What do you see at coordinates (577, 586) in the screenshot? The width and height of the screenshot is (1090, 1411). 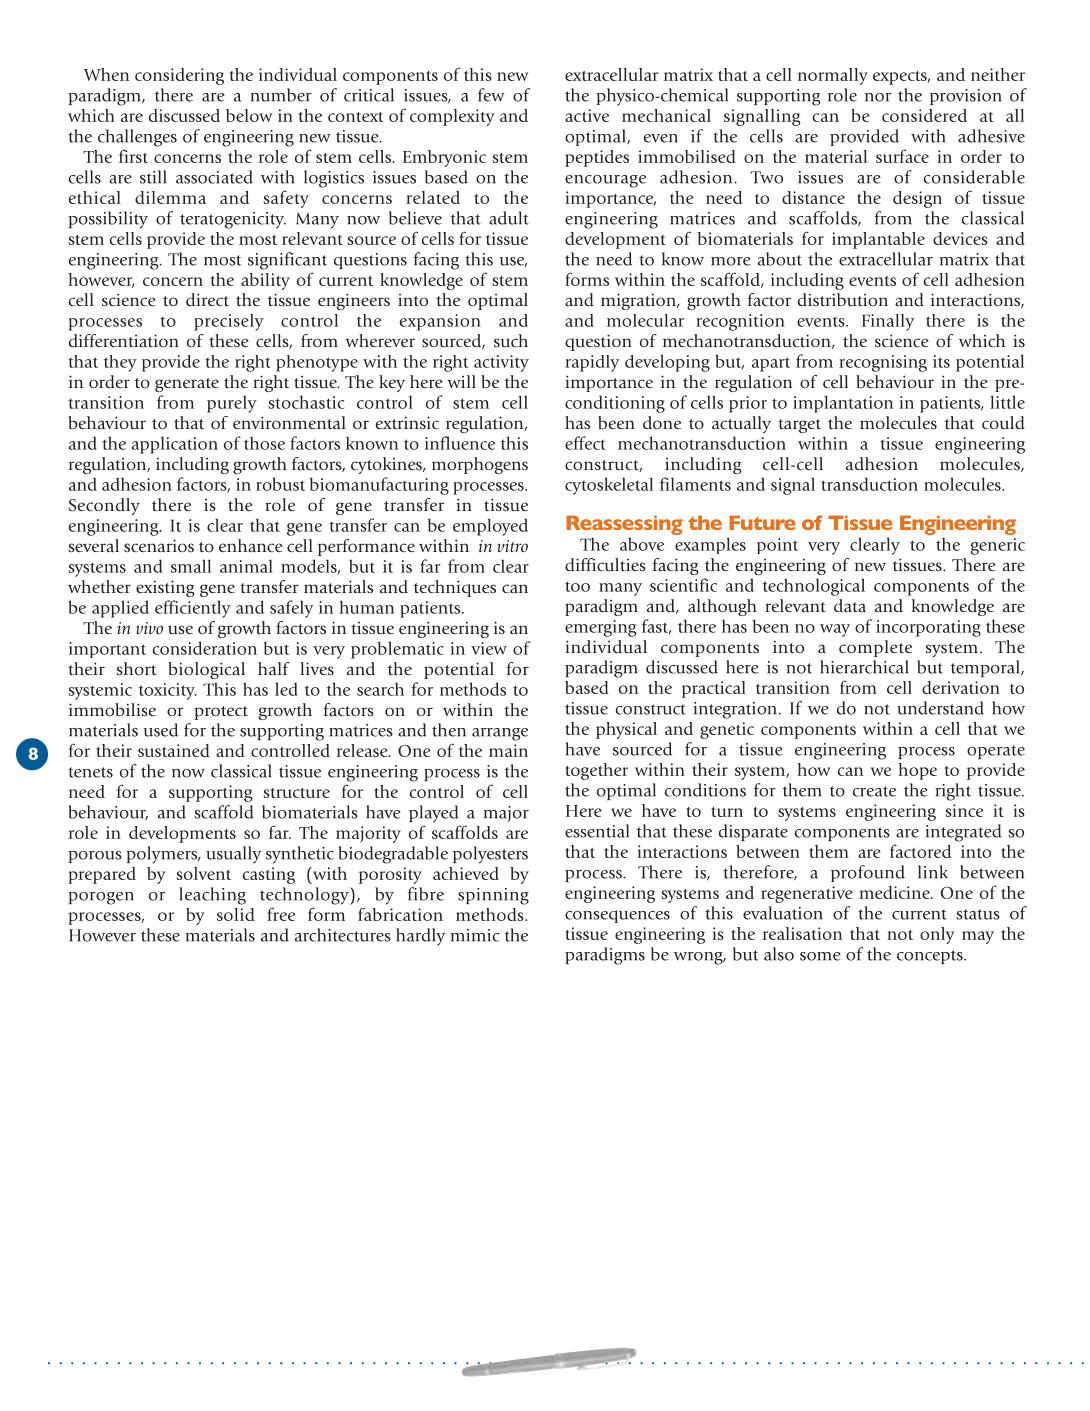 I see `too` at bounding box center [577, 586].
